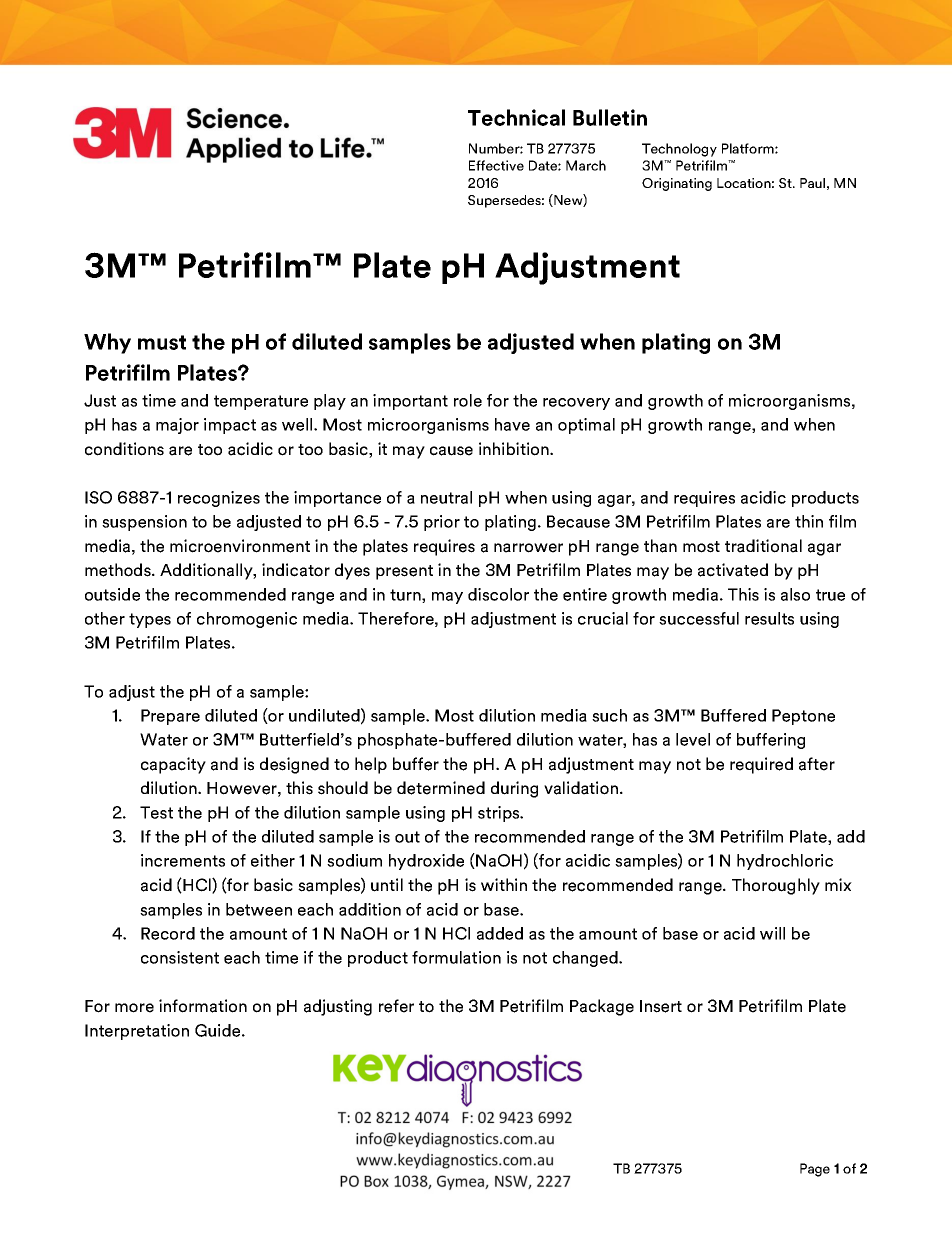 This screenshot has width=952, height=1233. Describe the element at coordinates (468, 400) in the screenshot. I see `role` at that location.
